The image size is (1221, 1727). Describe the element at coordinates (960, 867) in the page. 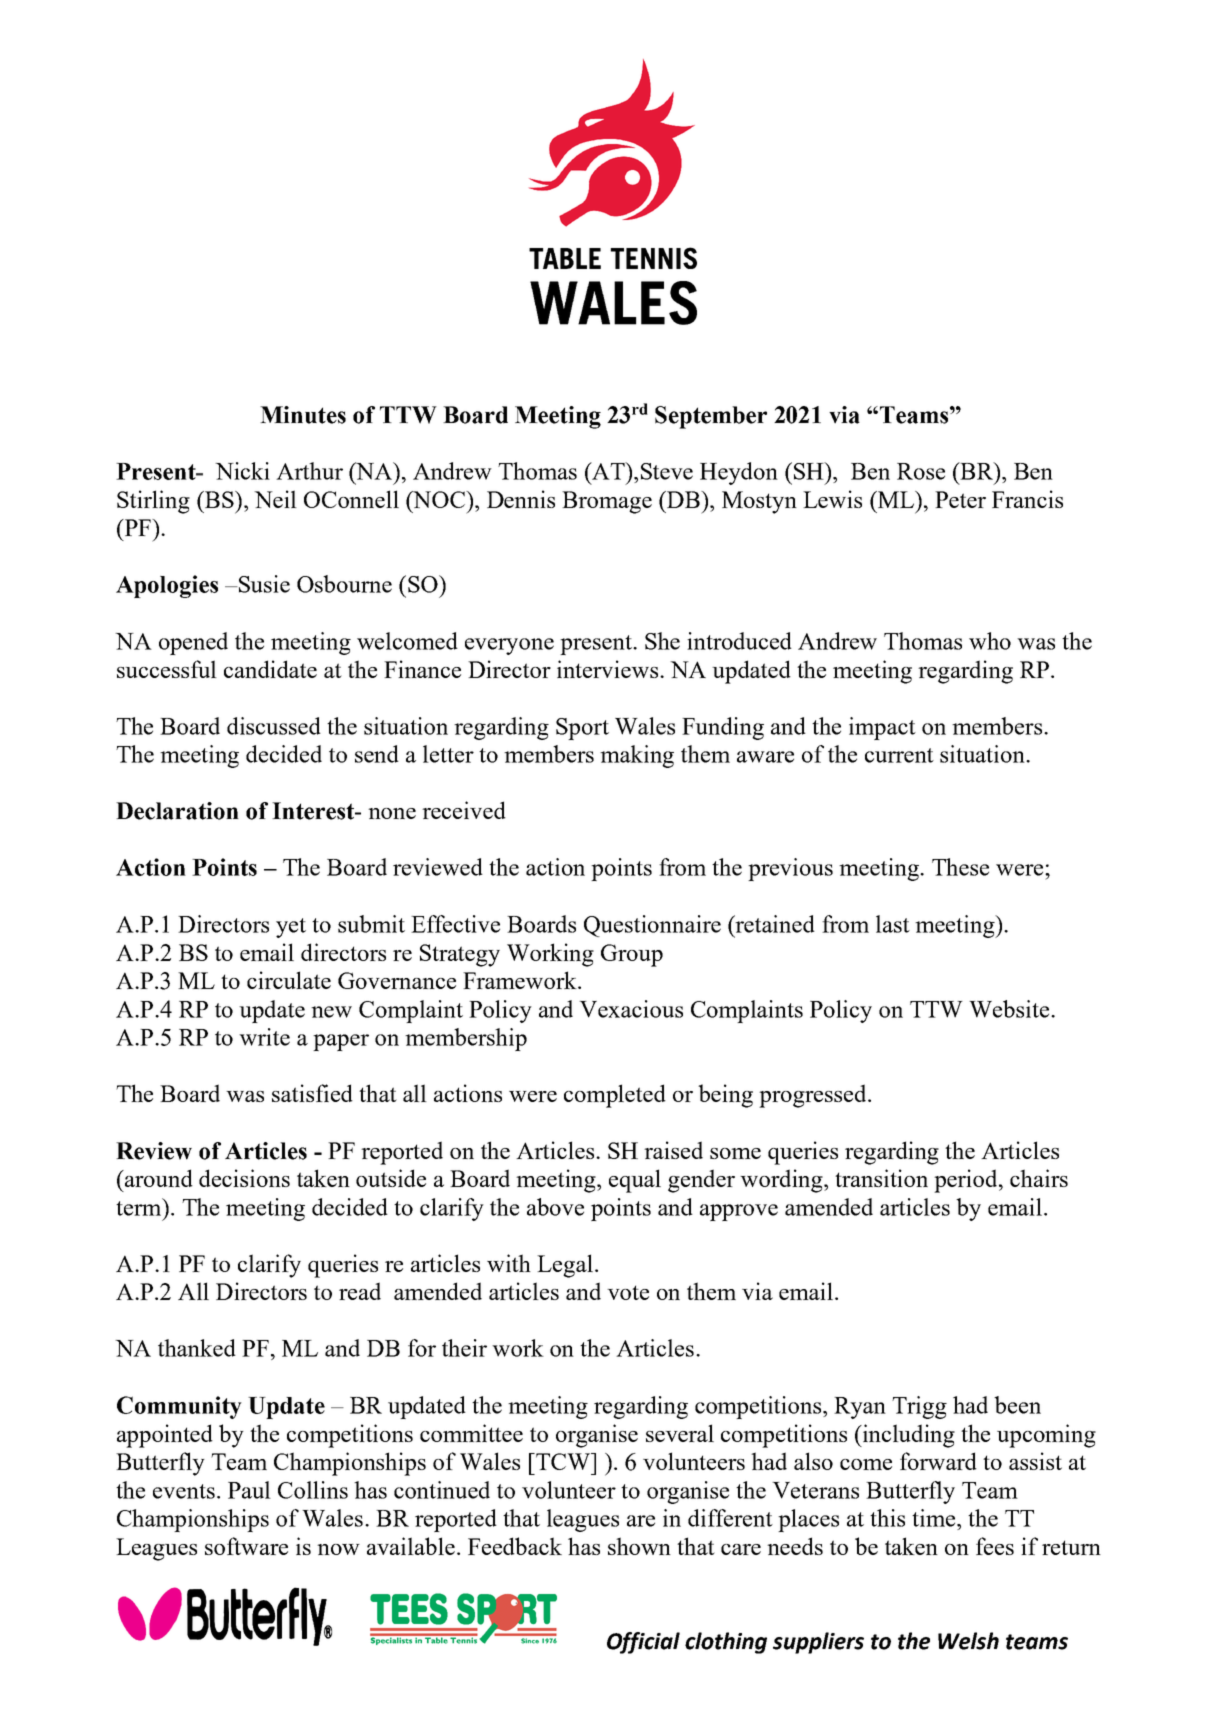

I see `These` at that location.
